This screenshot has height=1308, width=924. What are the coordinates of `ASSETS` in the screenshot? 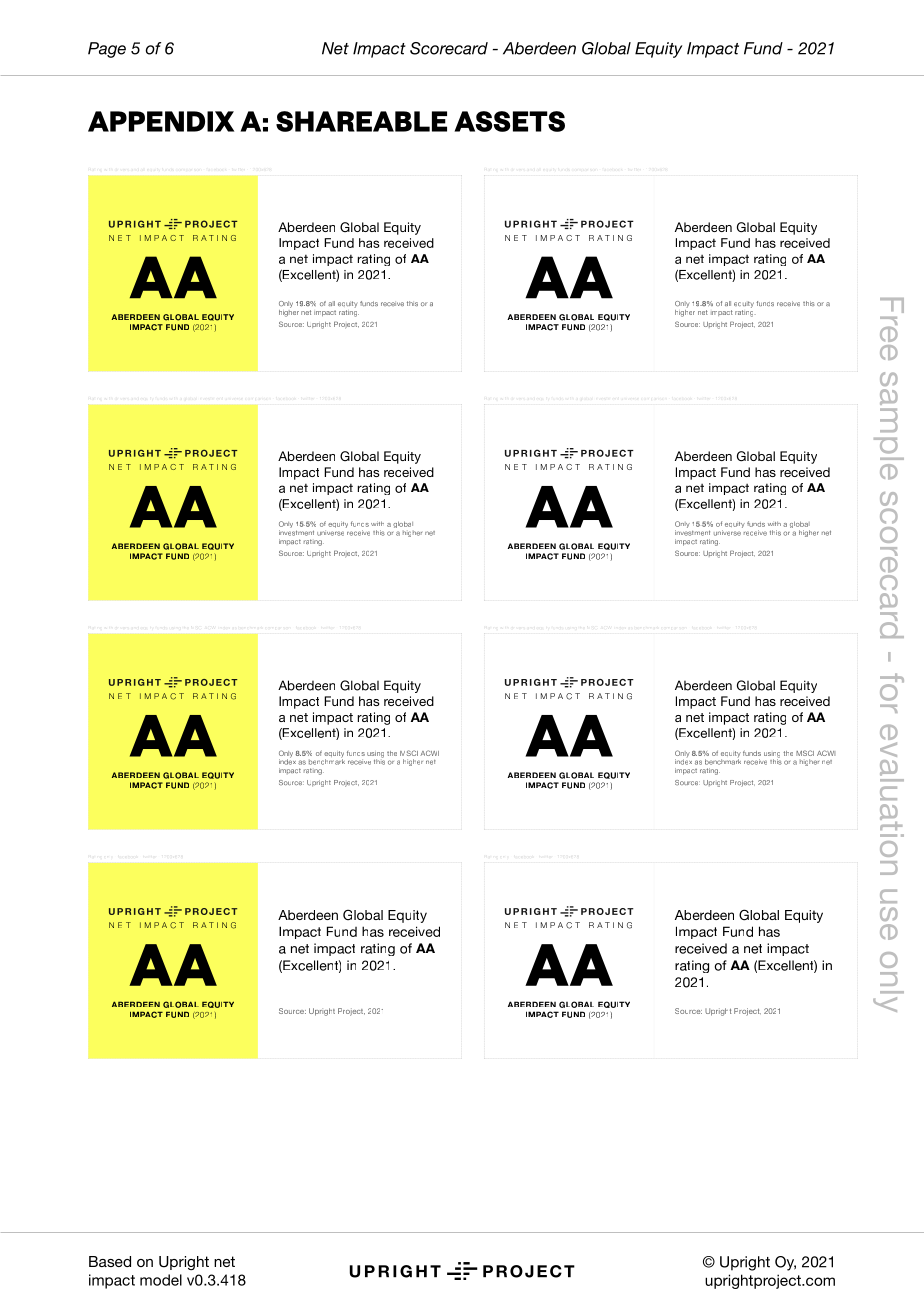 It's located at (509, 121).
